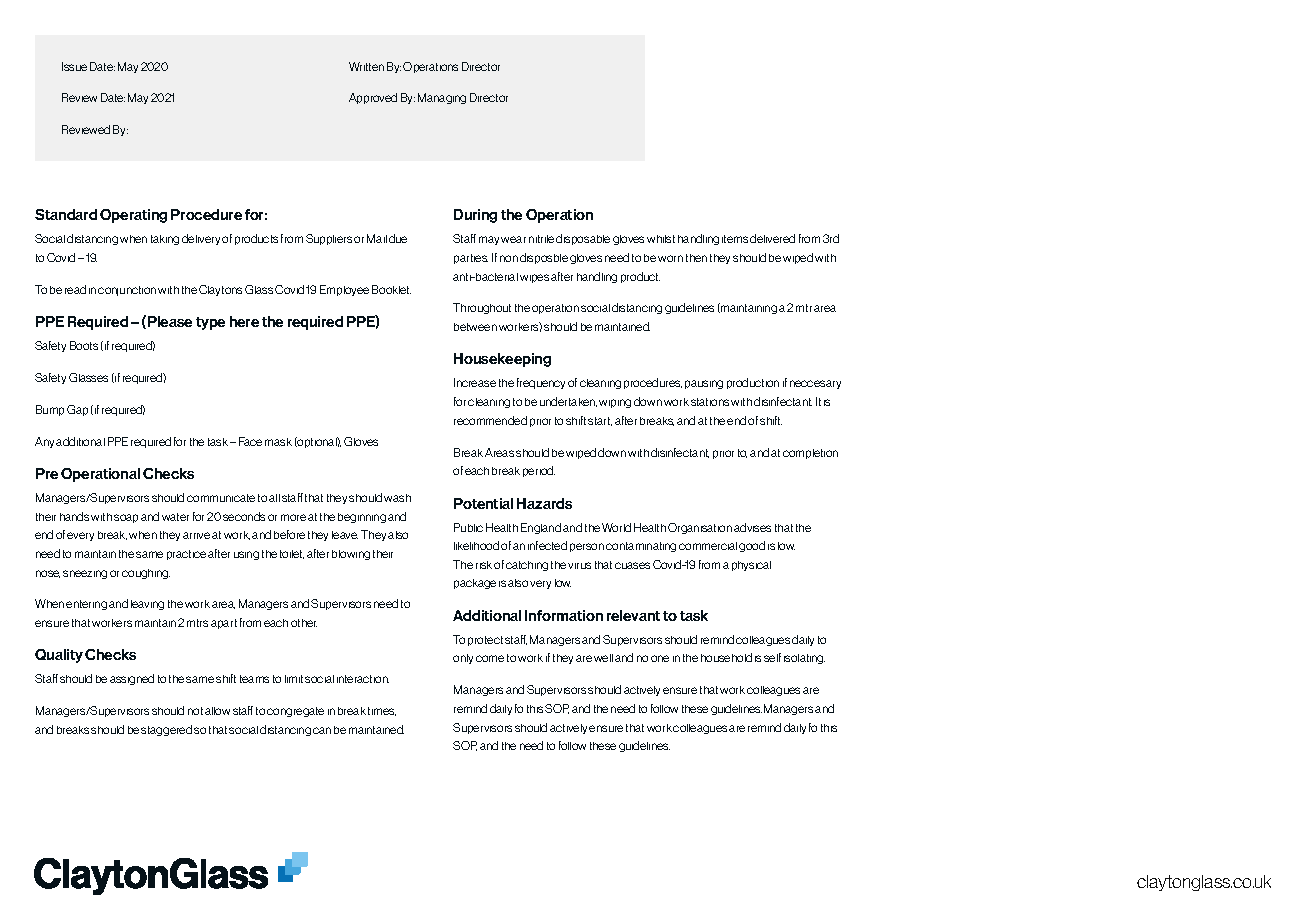  What do you see at coordinates (726, 657) in the screenshot?
I see `household` at bounding box center [726, 657].
